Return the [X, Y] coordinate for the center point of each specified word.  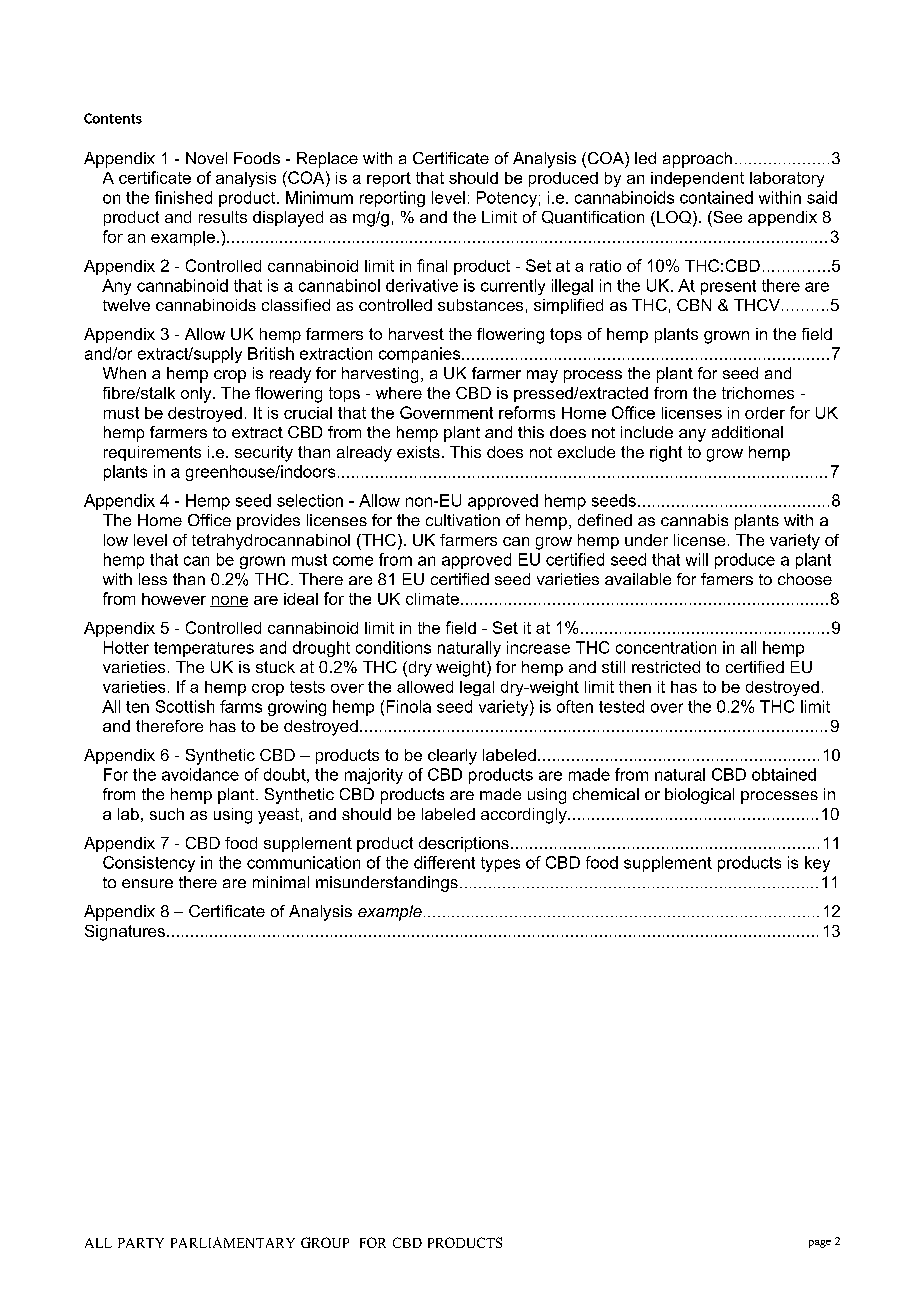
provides [268, 522]
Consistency [149, 864]
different [444, 862]
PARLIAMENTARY [233, 1242]
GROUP [325, 1242]
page [820, 1244]
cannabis [694, 520]
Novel [206, 158]
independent [697, 179]
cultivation [463, 520]
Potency [507, 199]
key [817, 864]
